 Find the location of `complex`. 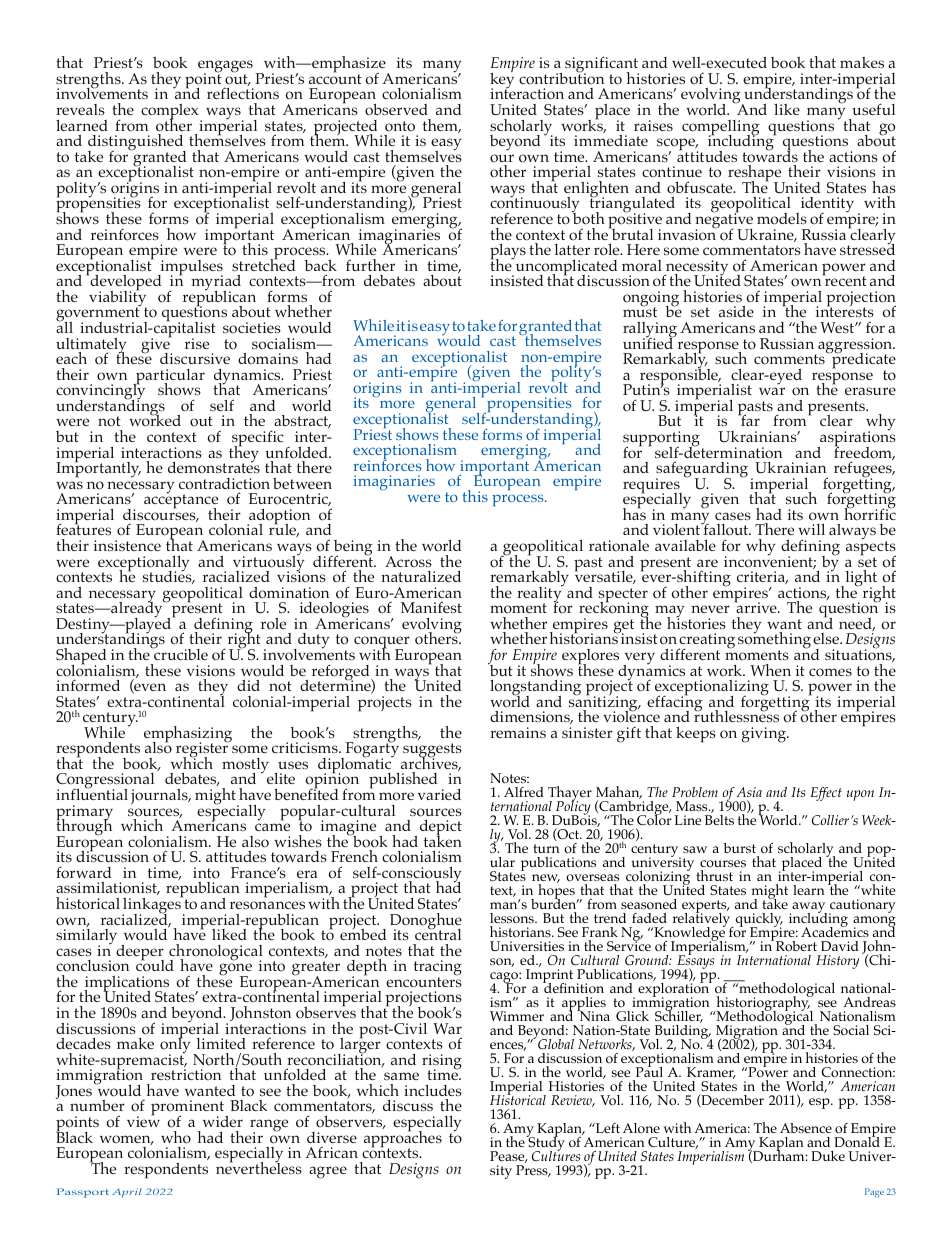

complex is located at coordinates (171, 113).
